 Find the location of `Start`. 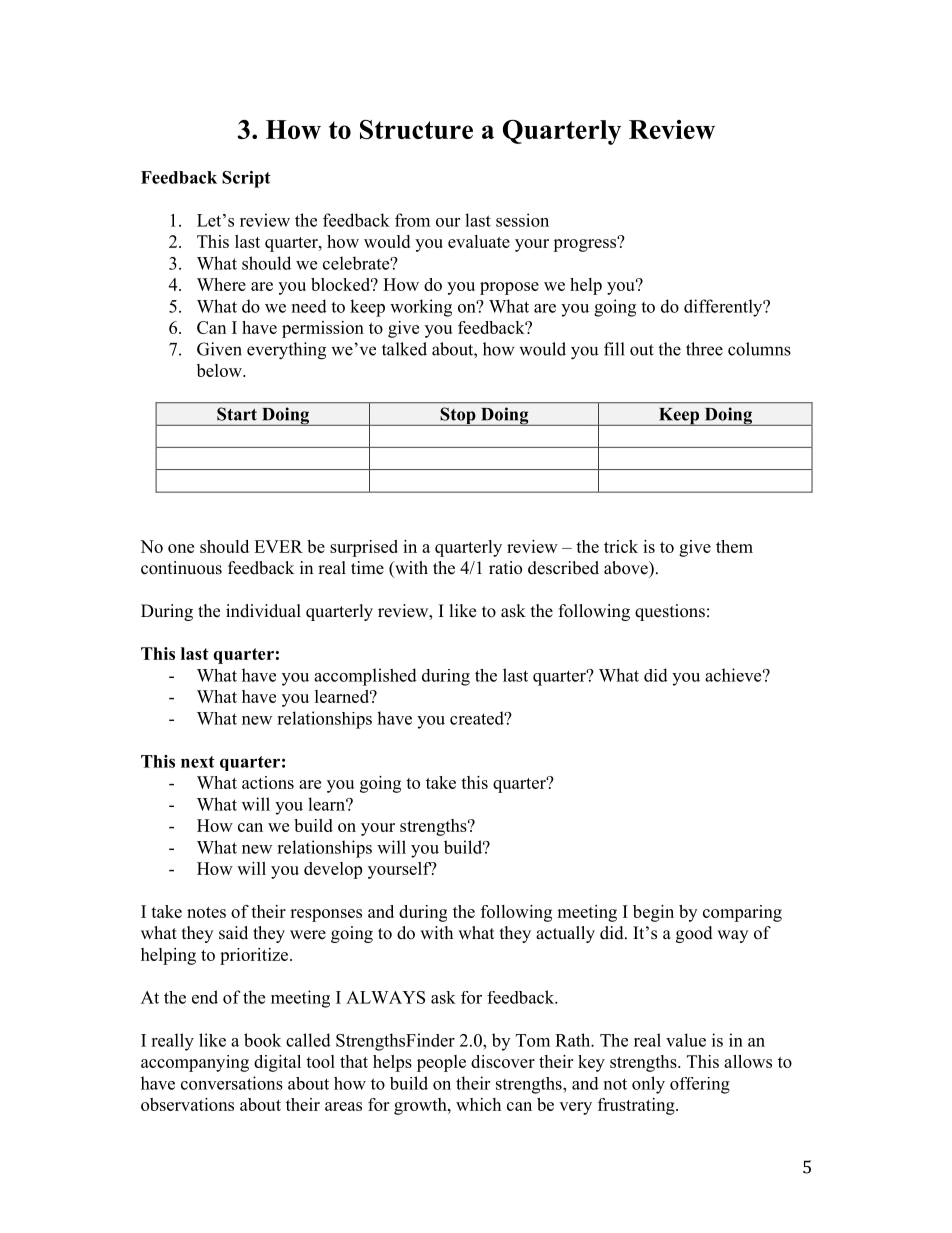

Start is located at coordinates (237, 414).
